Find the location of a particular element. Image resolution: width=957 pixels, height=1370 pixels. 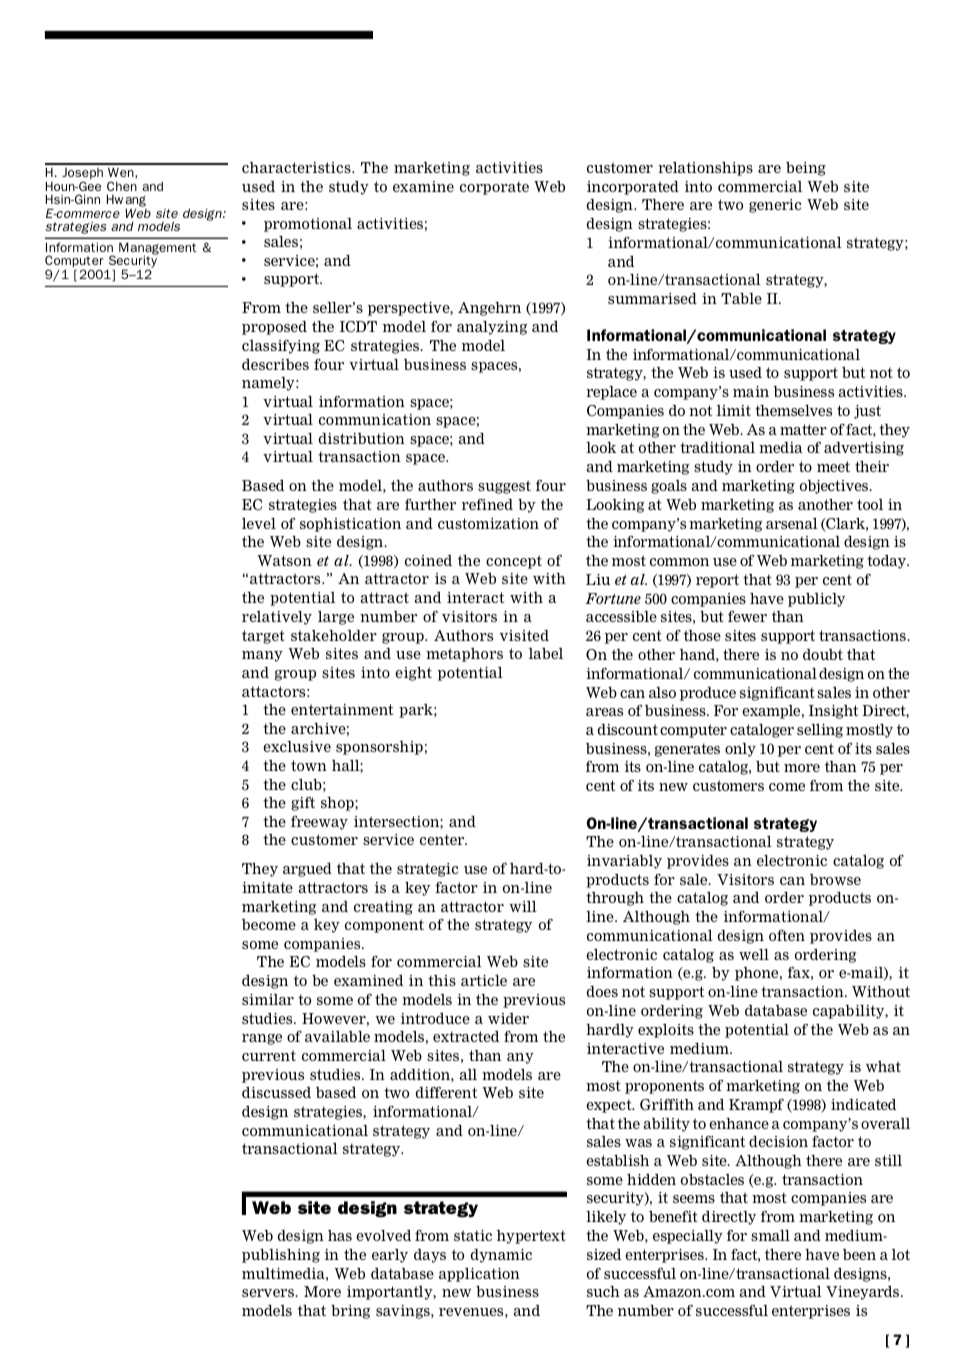

wider is located at coordinates (508, 1018).
